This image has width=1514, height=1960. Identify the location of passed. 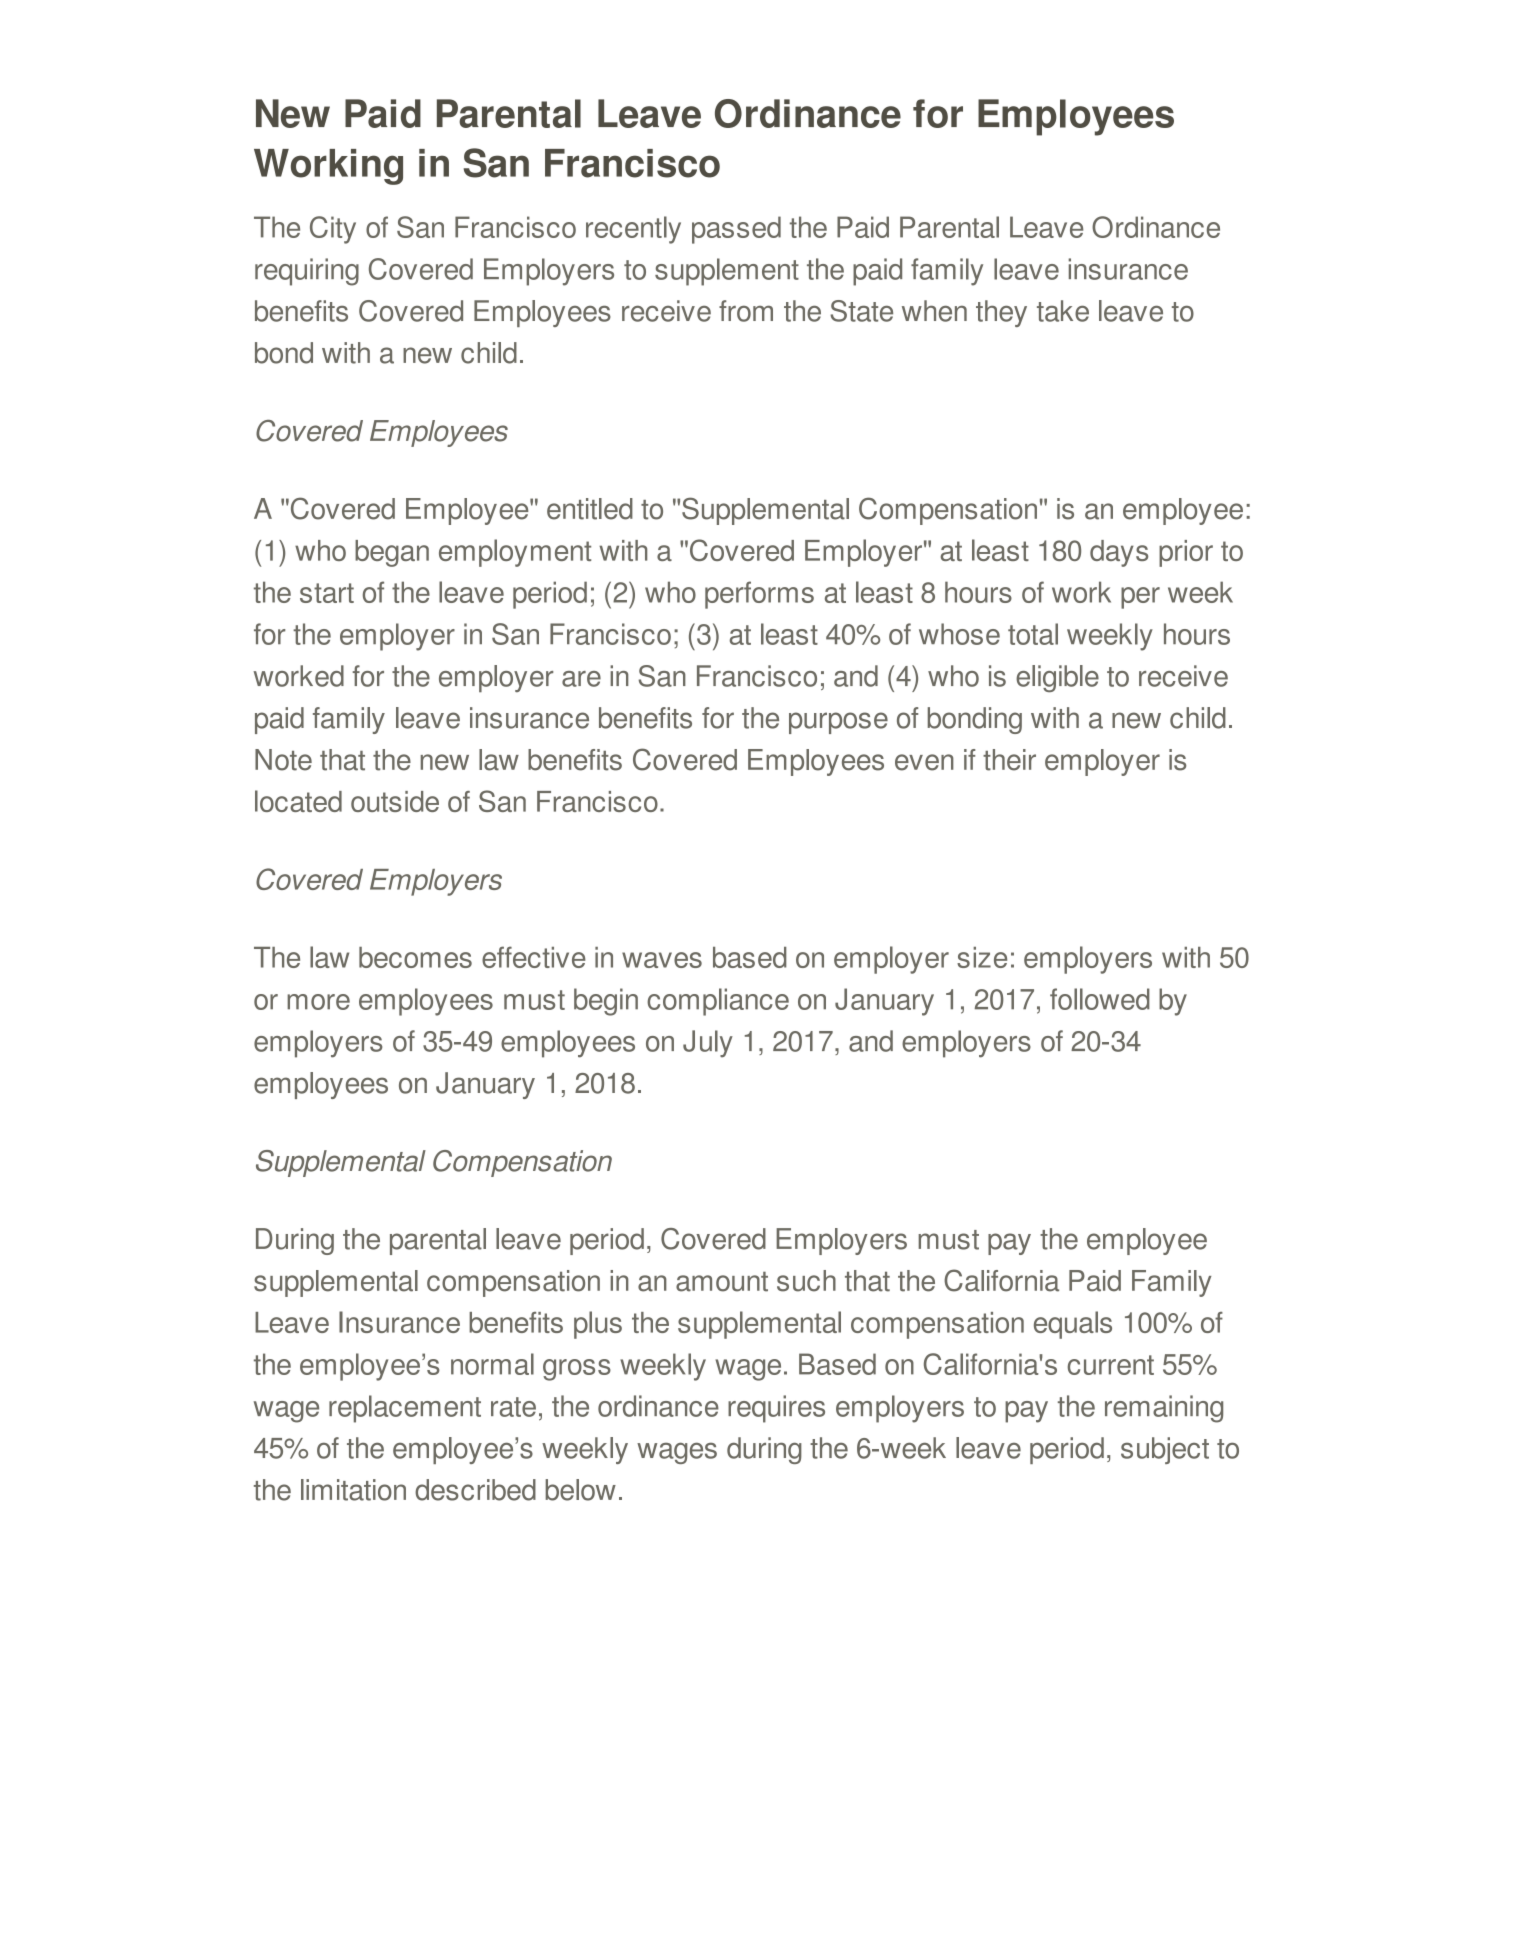
(736, 230).
